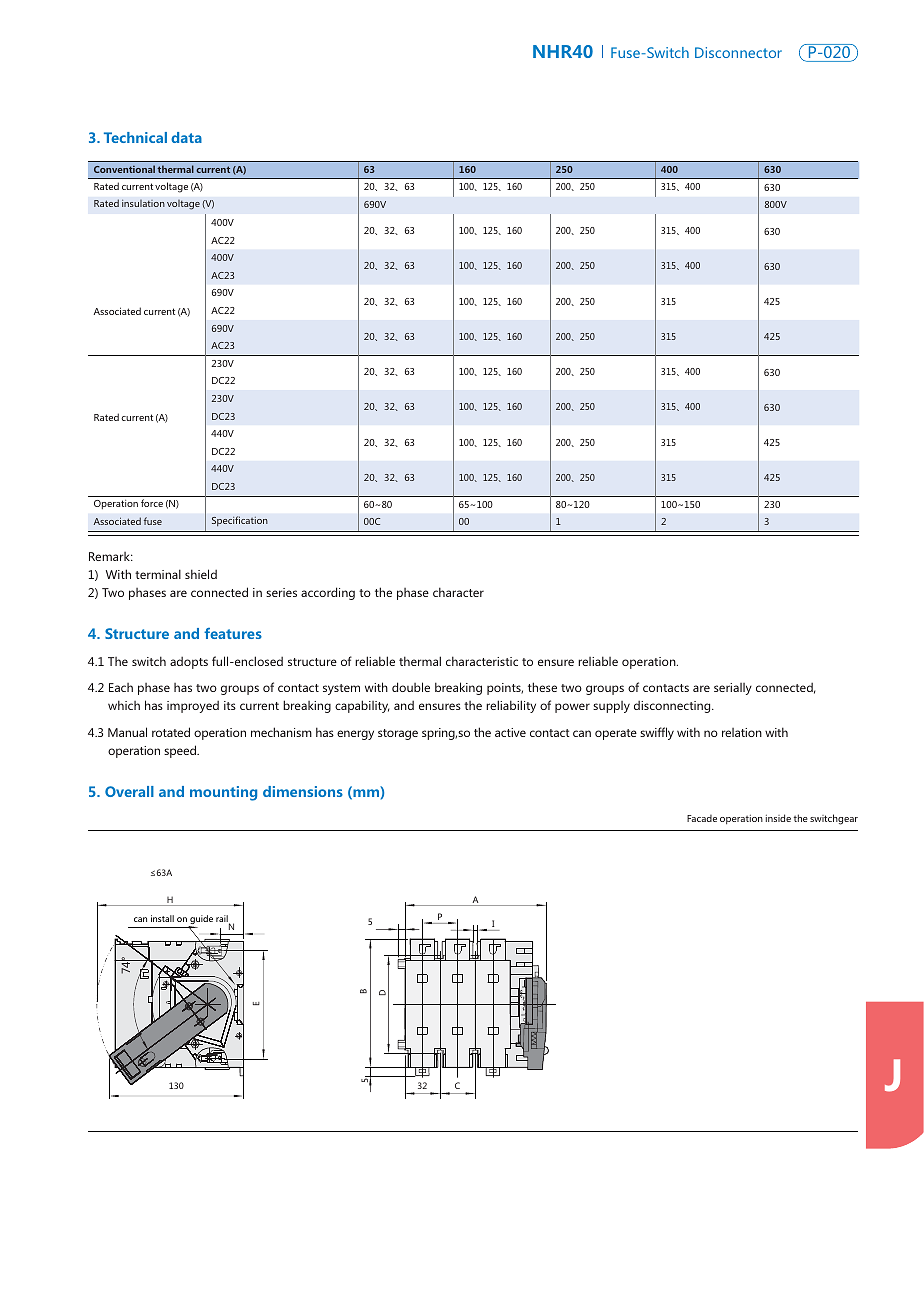 This image has width=924, height=1308. What do you see at coordinates (411, 687) in the image?
I see `double` at bounding box center [411, 687].
